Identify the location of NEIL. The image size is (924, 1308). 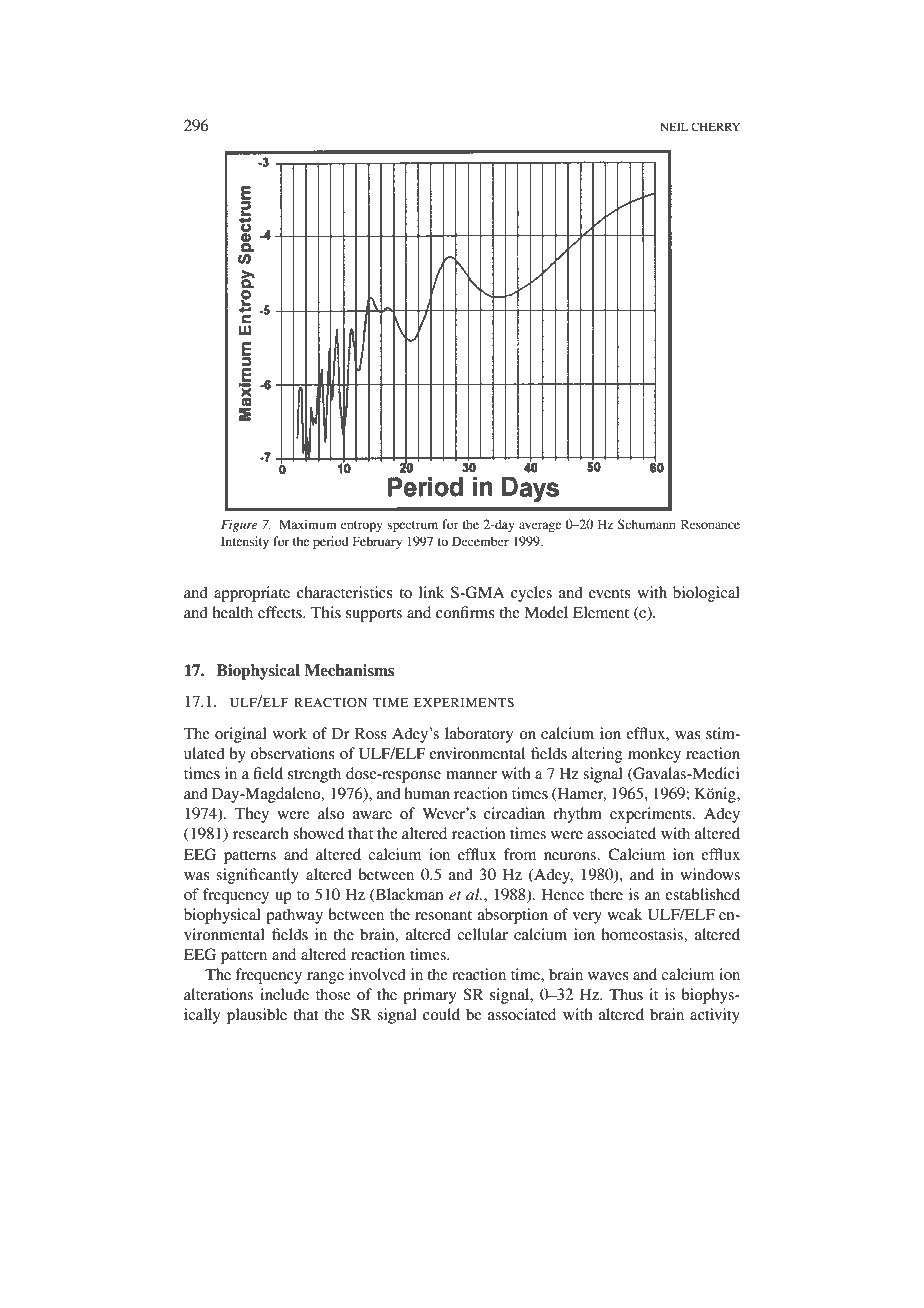
(674, 126).
